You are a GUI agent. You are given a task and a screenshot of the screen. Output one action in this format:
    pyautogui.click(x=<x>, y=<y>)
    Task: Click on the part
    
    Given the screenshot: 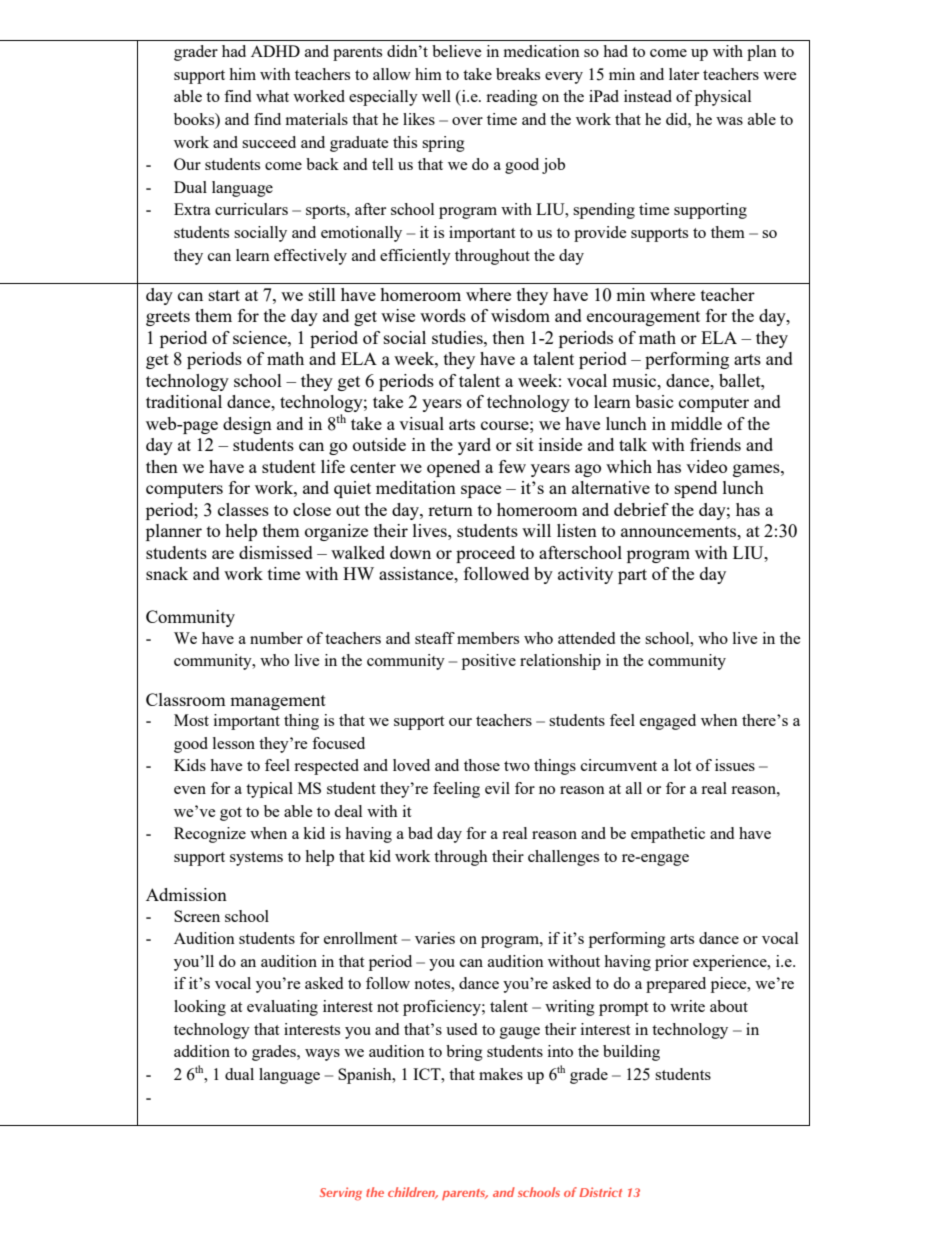 What is the action you would take?
    pyautogui.click(x=632, y=576)
